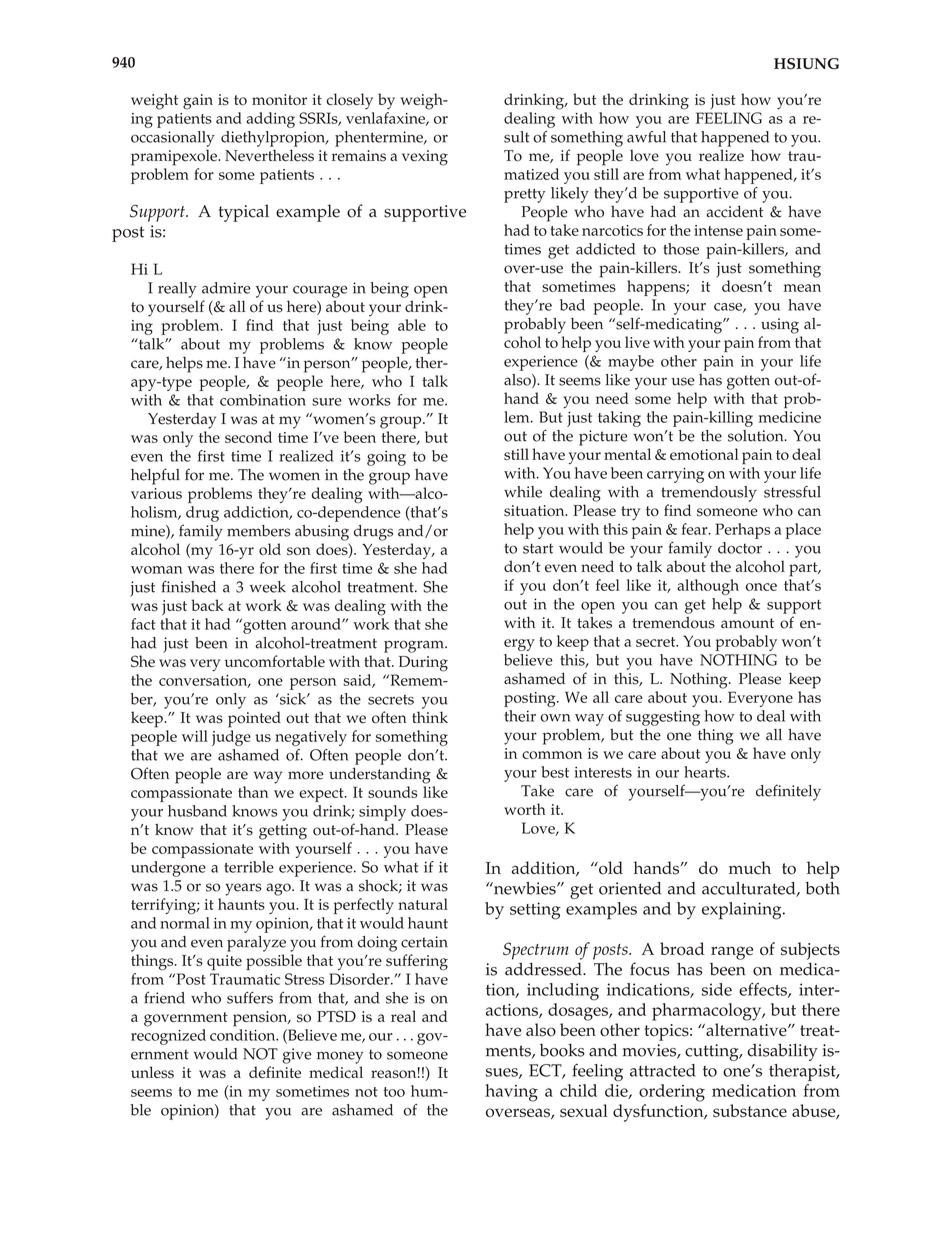 The height and width of the image is (1233, 952). What do you see at coordinates (511, 1093) in the image?
I see `having` at bounding box center [511, 1093].
